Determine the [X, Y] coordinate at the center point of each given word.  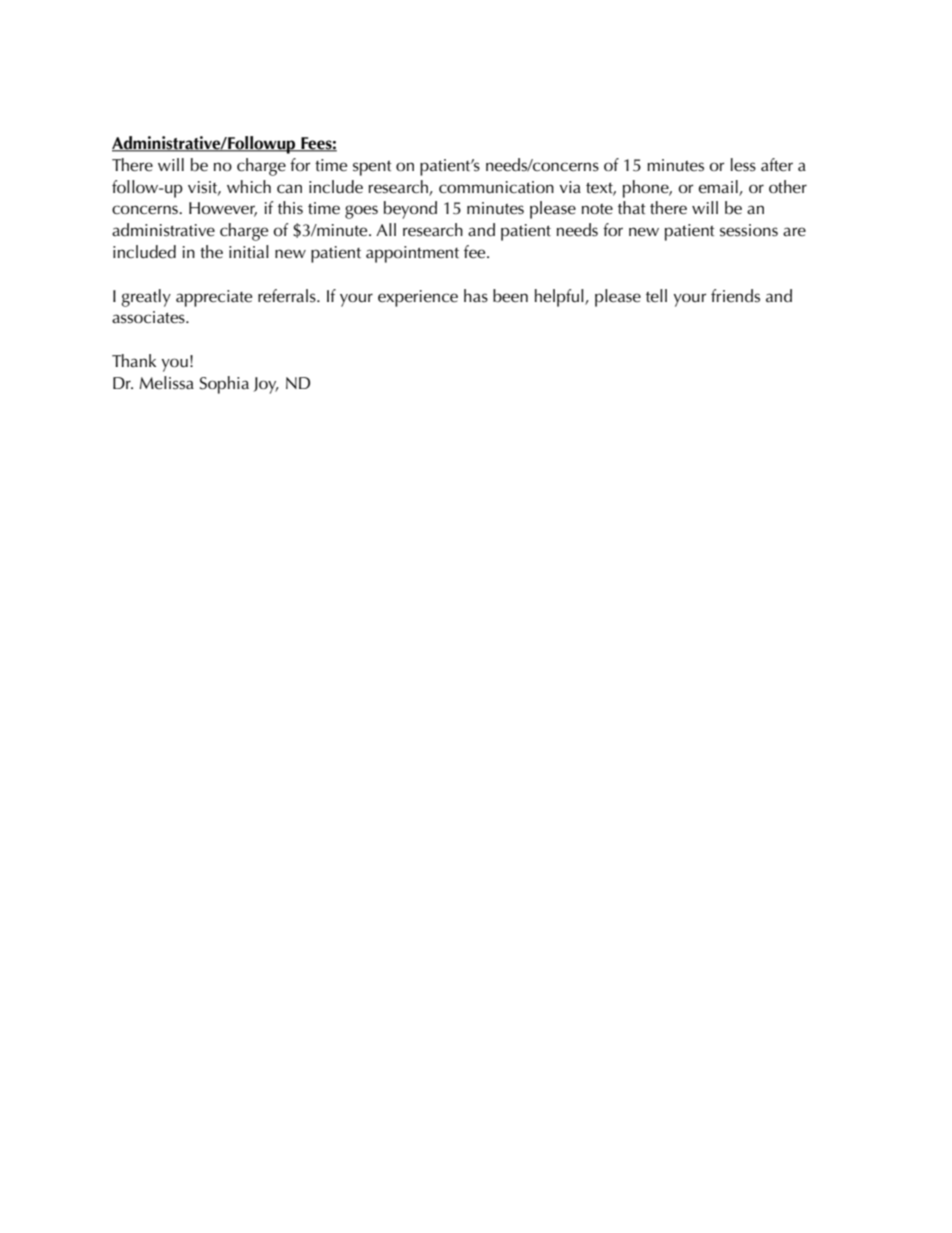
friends [735, 296]
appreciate [214, 298]
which [249, 186]
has [476, 296]
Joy [266, 385]
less [743, 165]
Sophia [224, 385]
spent [372, 168]
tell [656, 295]
